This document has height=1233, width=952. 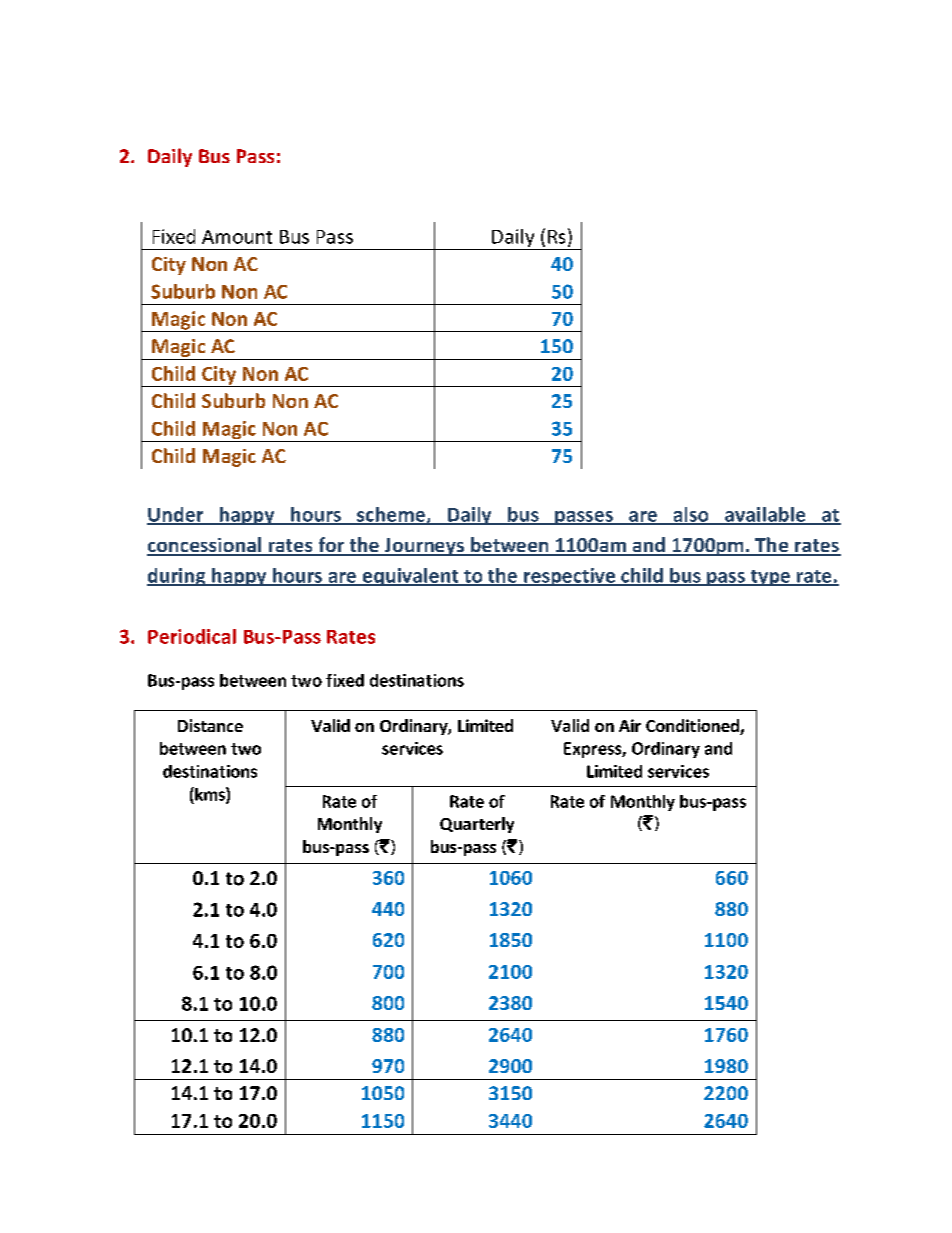 I want to click on available, so click(x=765, y=515).
